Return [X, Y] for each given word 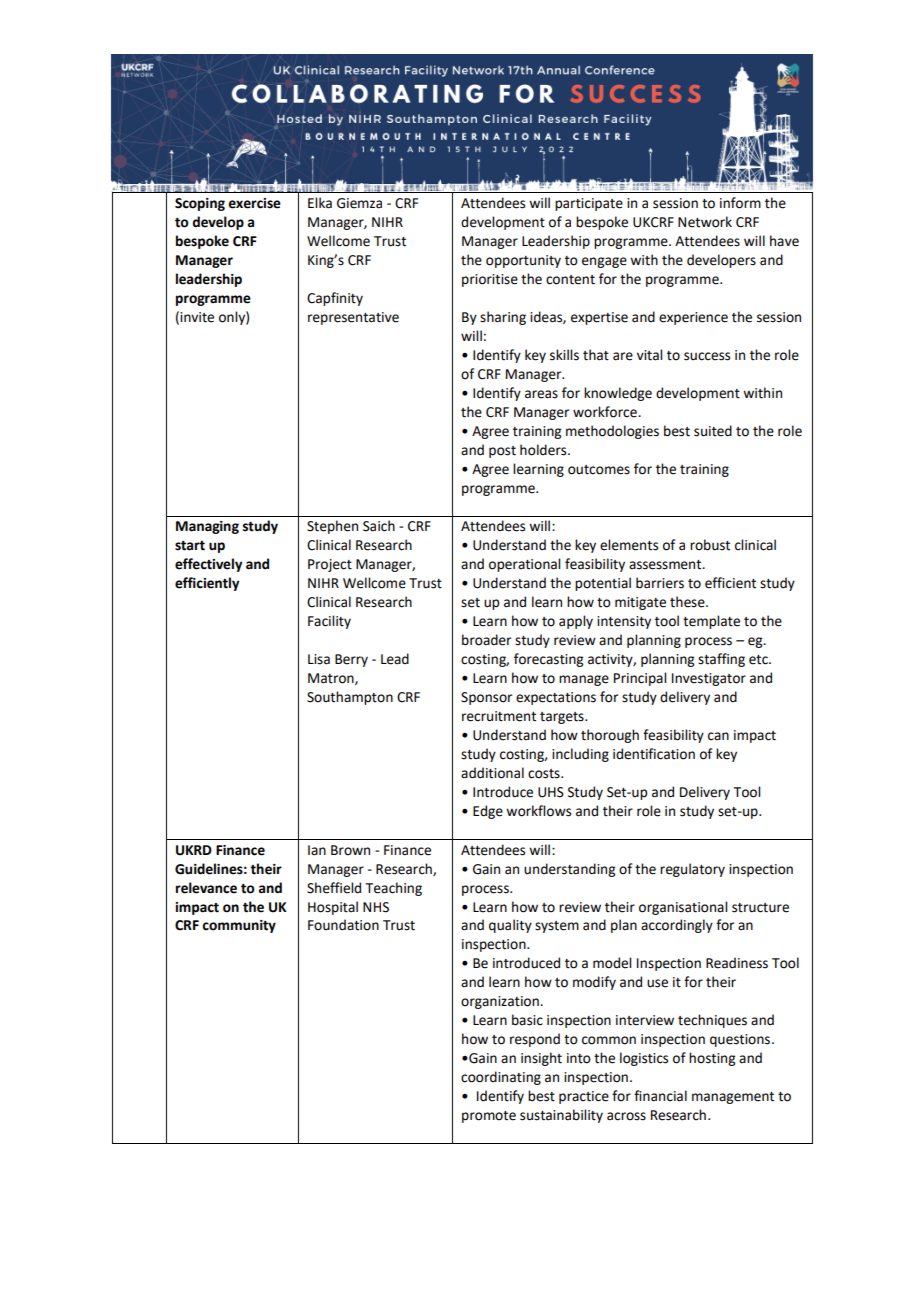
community [239, 926]
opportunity [523, 261]
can [718, 736]
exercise [254, 203]
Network [705, 222]
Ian [317, 850]
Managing [207, 527]
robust [710, 545]
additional [492, 773]
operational [524, 565]
